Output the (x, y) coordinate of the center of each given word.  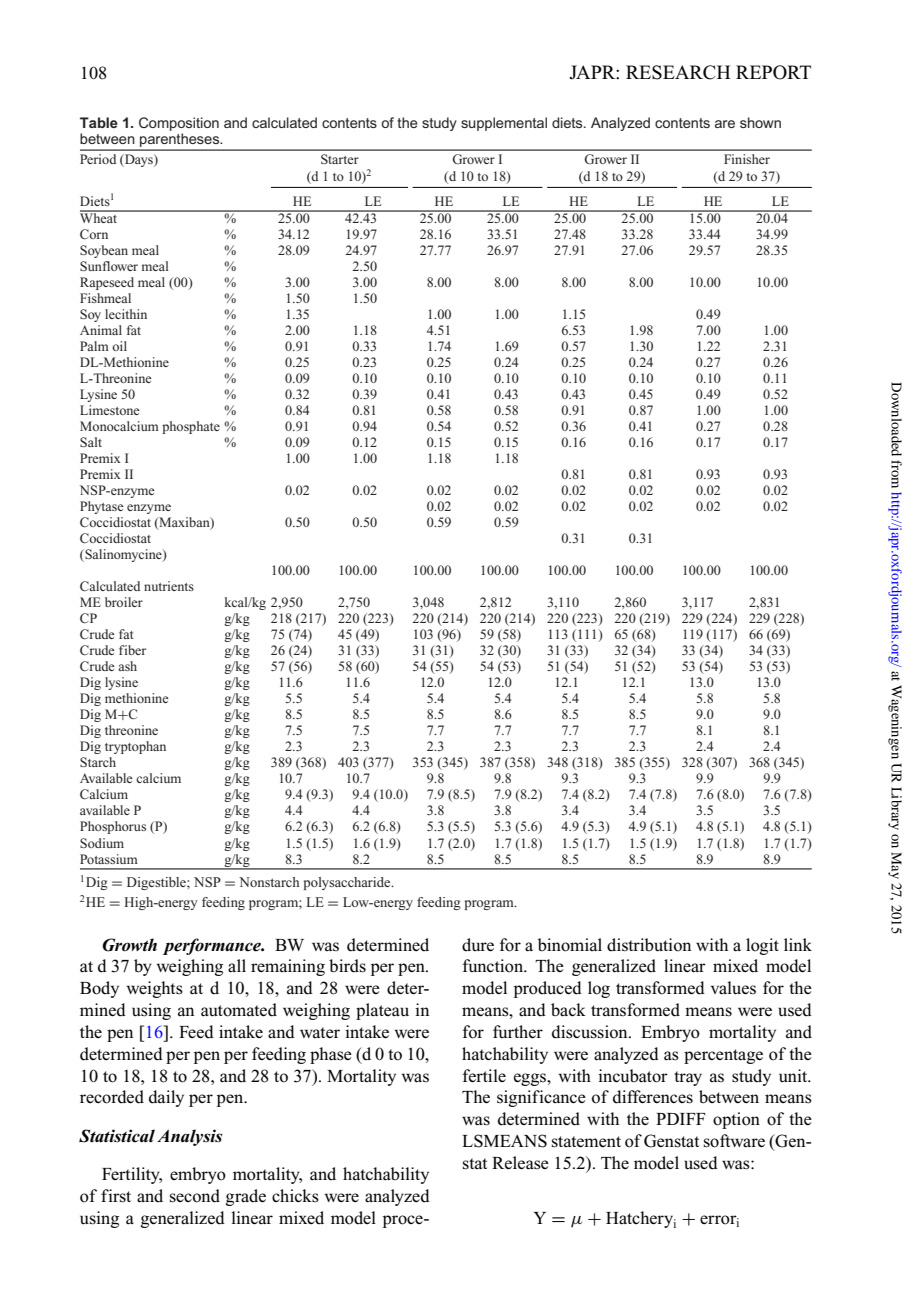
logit (762, 946)
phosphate (191, 427)
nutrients (169, 586)
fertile (484, 1076)
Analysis (189, 1137)
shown (760, 122)
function (494, 966)
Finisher (747, 159)
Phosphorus (113, 827)
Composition (179, 124)
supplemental (504, 124)
